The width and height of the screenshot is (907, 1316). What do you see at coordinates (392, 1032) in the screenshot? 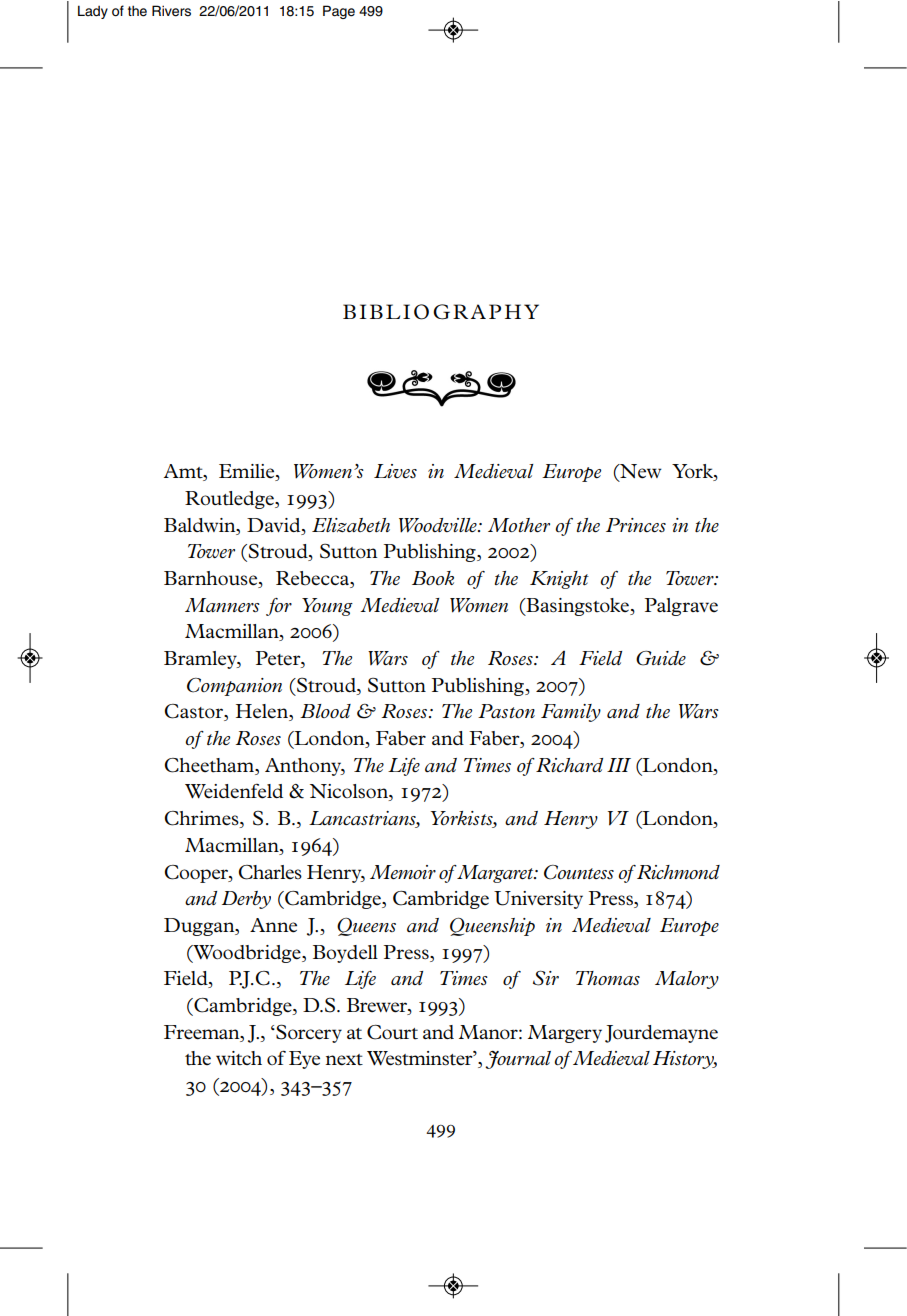
I see `Court` at bounding box center [392, 1032].
